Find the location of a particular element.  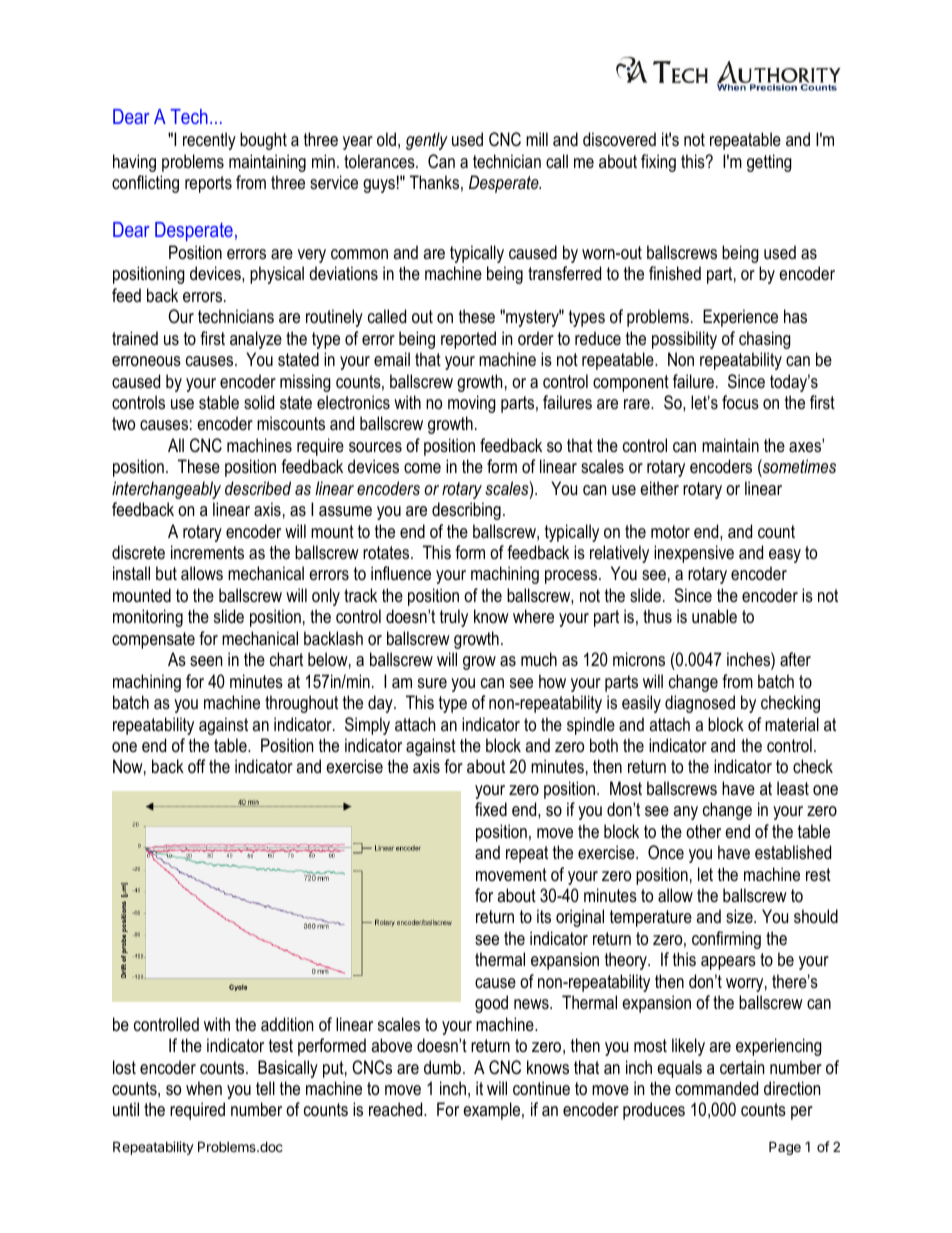

getting is located at coordinates (769, 163).
